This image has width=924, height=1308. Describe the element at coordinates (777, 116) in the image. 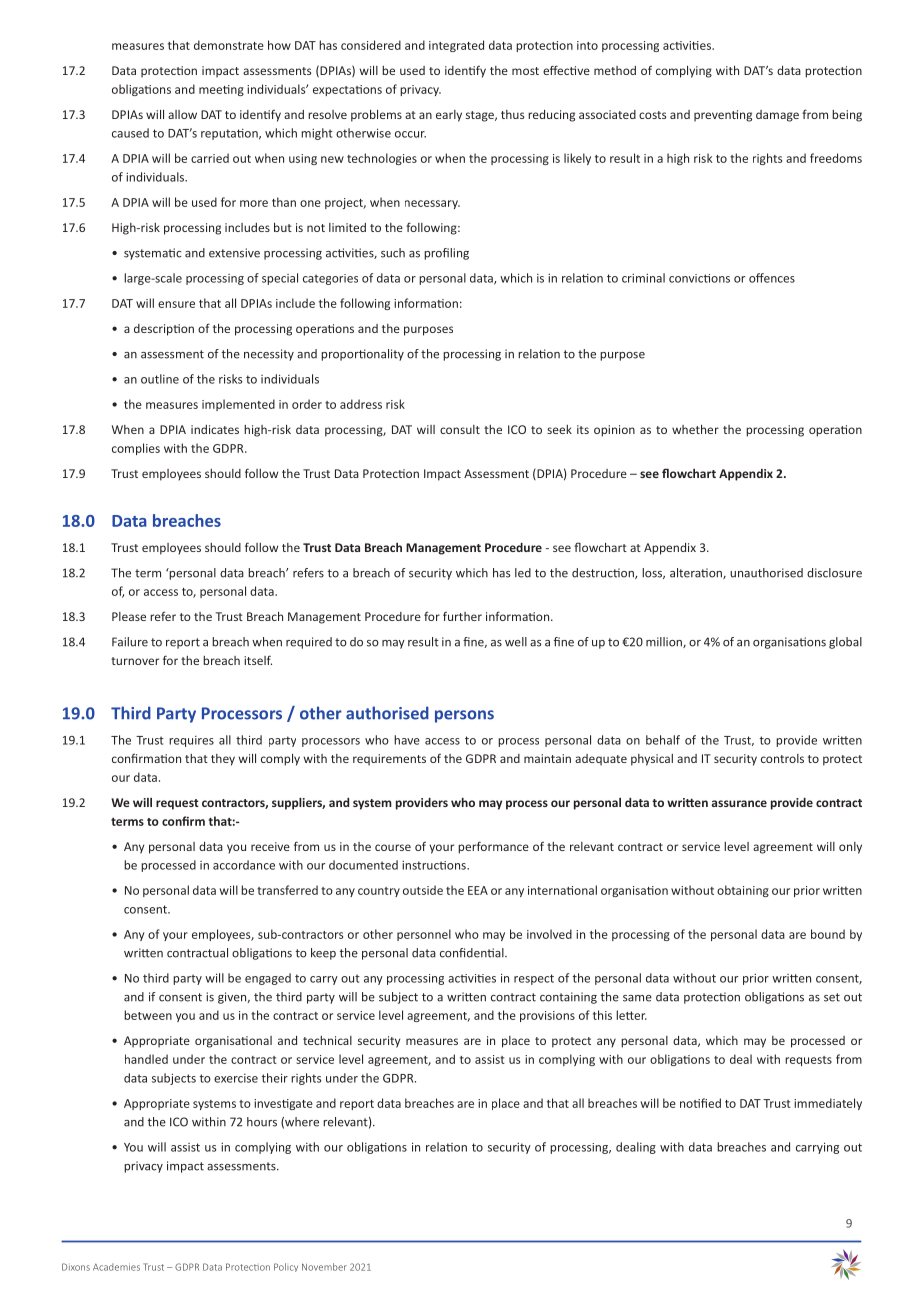

I see `damage` at that location.
